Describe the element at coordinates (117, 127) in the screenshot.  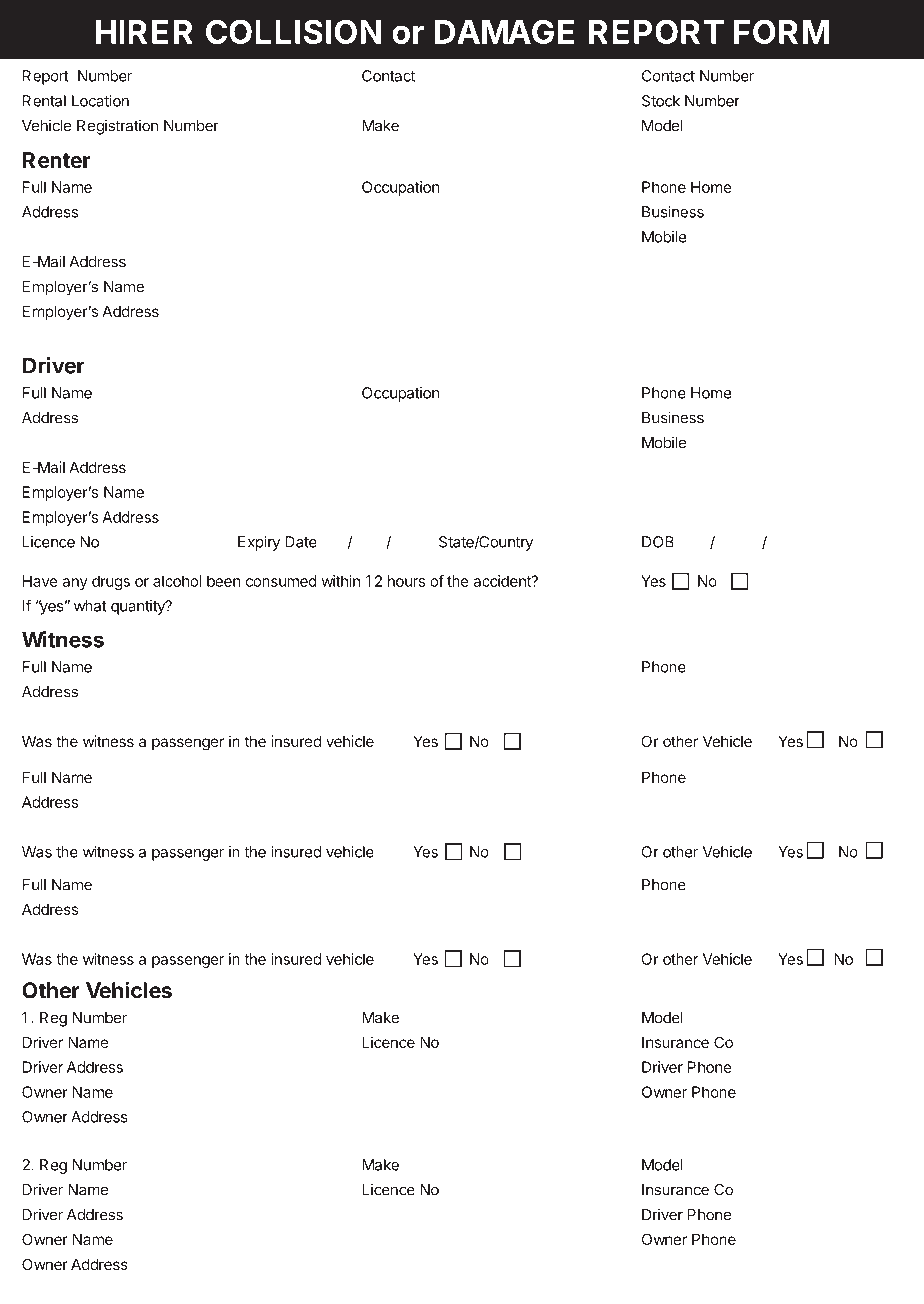
I see `Registration` at that location.
